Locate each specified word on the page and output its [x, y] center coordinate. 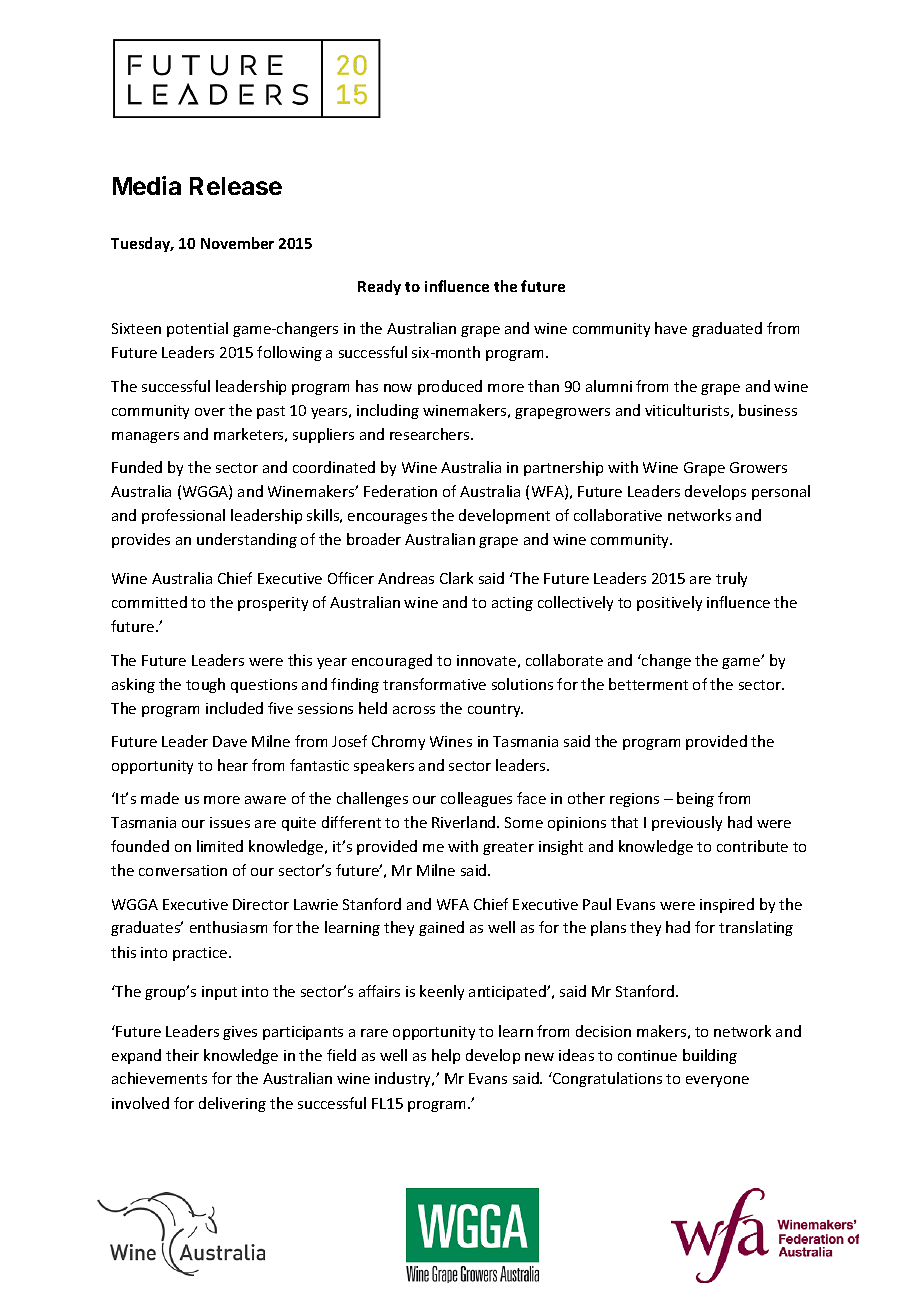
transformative [434, 684]
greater [508, 848]
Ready [379, 287]
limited [220, 846]
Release [236, 186]
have [671, 328]
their [182, 1055]
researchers [431, 434]
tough [205, 685]
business [768, 410]
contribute [752, 846]
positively [669, 603]
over [210, 412]
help [446, 1056]
